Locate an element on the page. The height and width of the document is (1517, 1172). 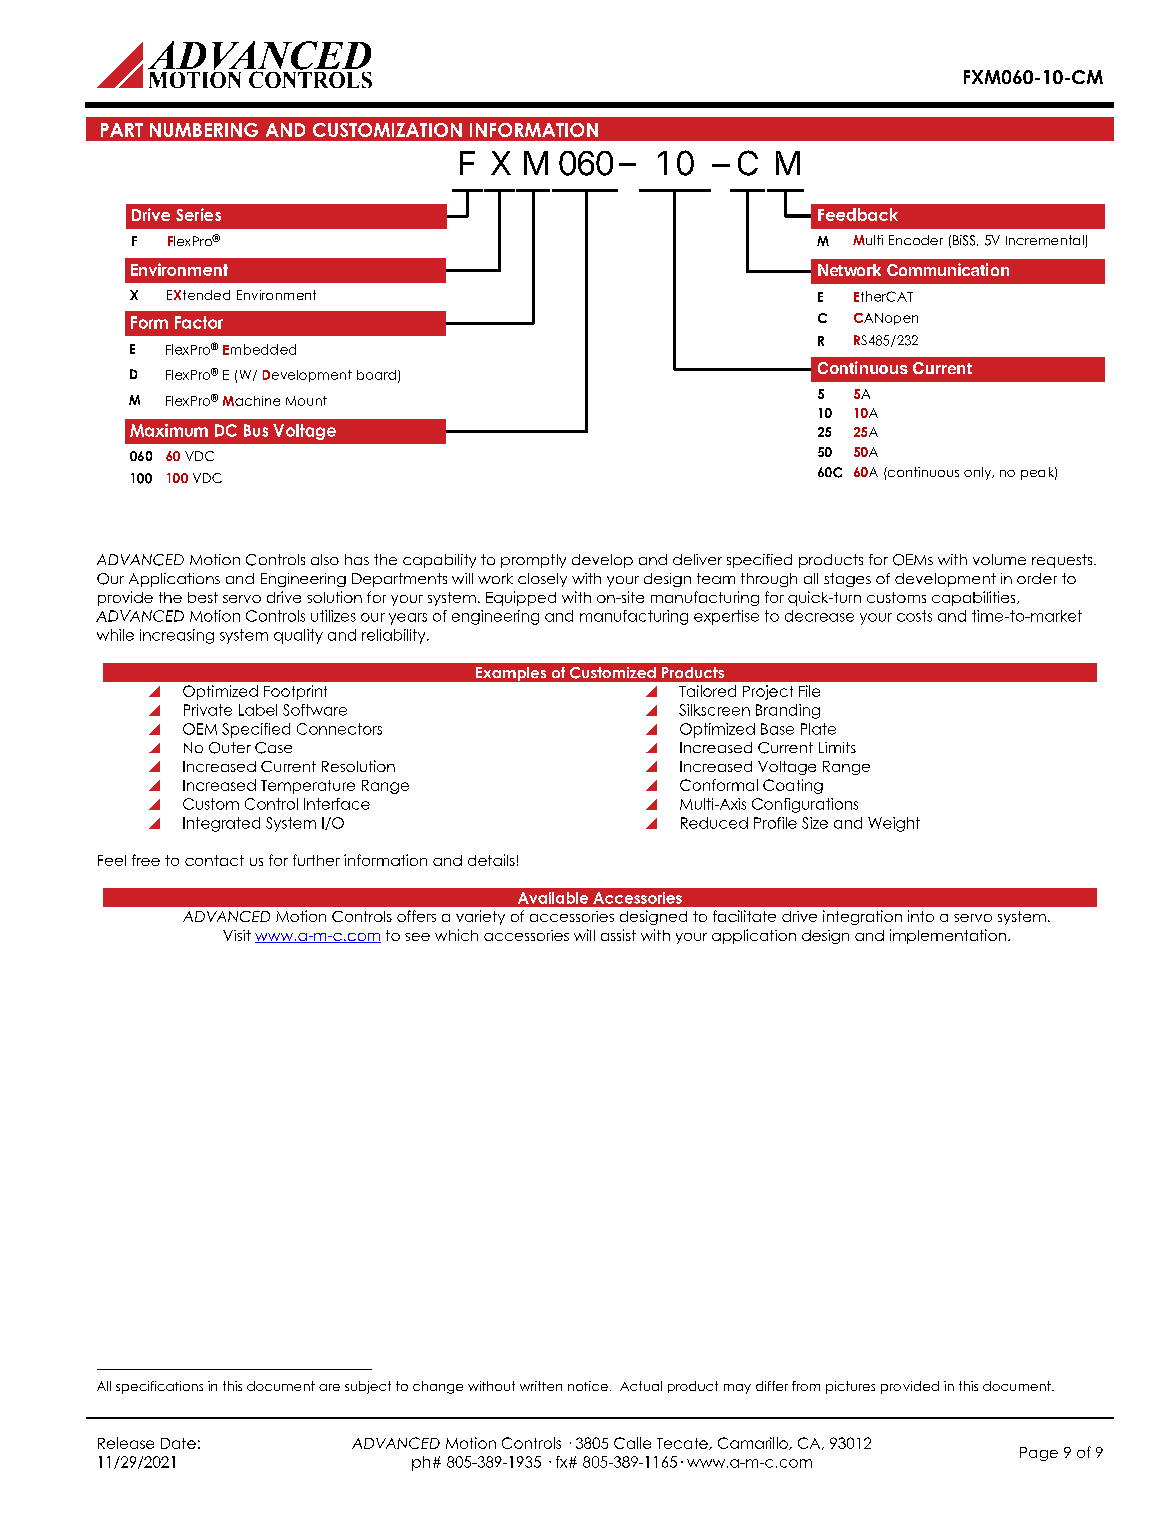
Weight is located at coordinates (894, 824).
